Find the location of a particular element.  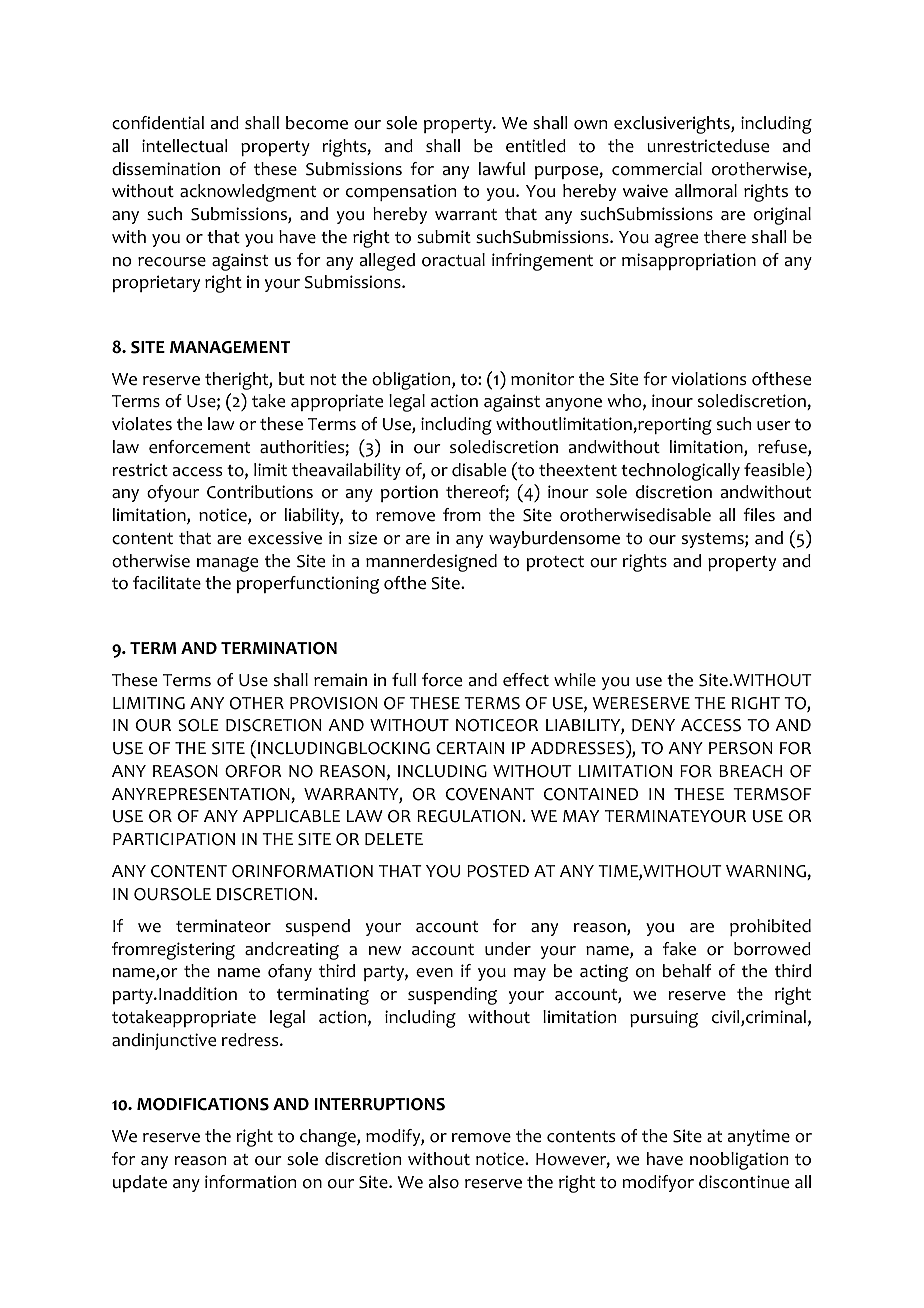

portion is located at coordinates (409, 493).
